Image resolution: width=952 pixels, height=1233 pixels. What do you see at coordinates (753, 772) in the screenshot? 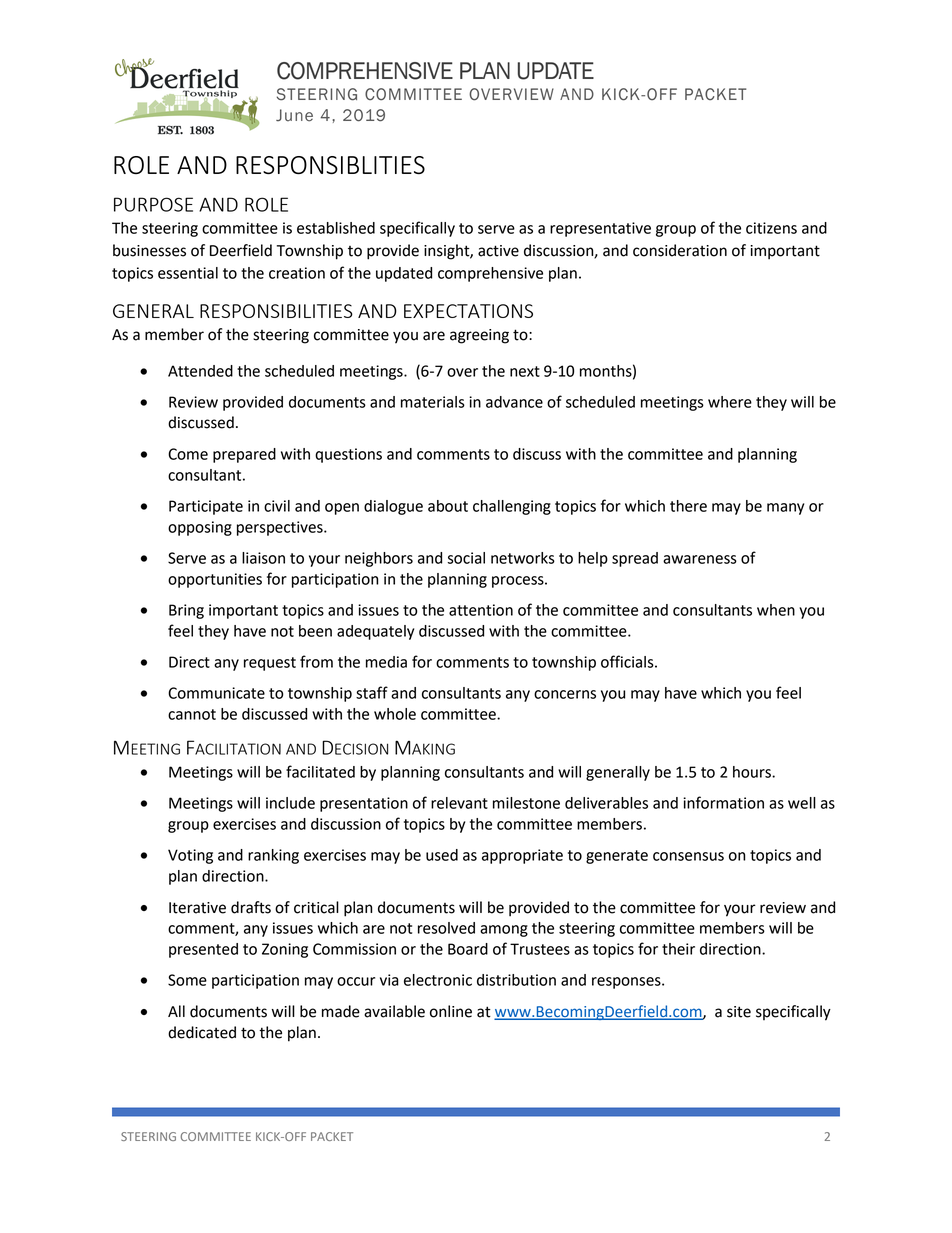
I see `hours` at bounding box center [753, 772].
